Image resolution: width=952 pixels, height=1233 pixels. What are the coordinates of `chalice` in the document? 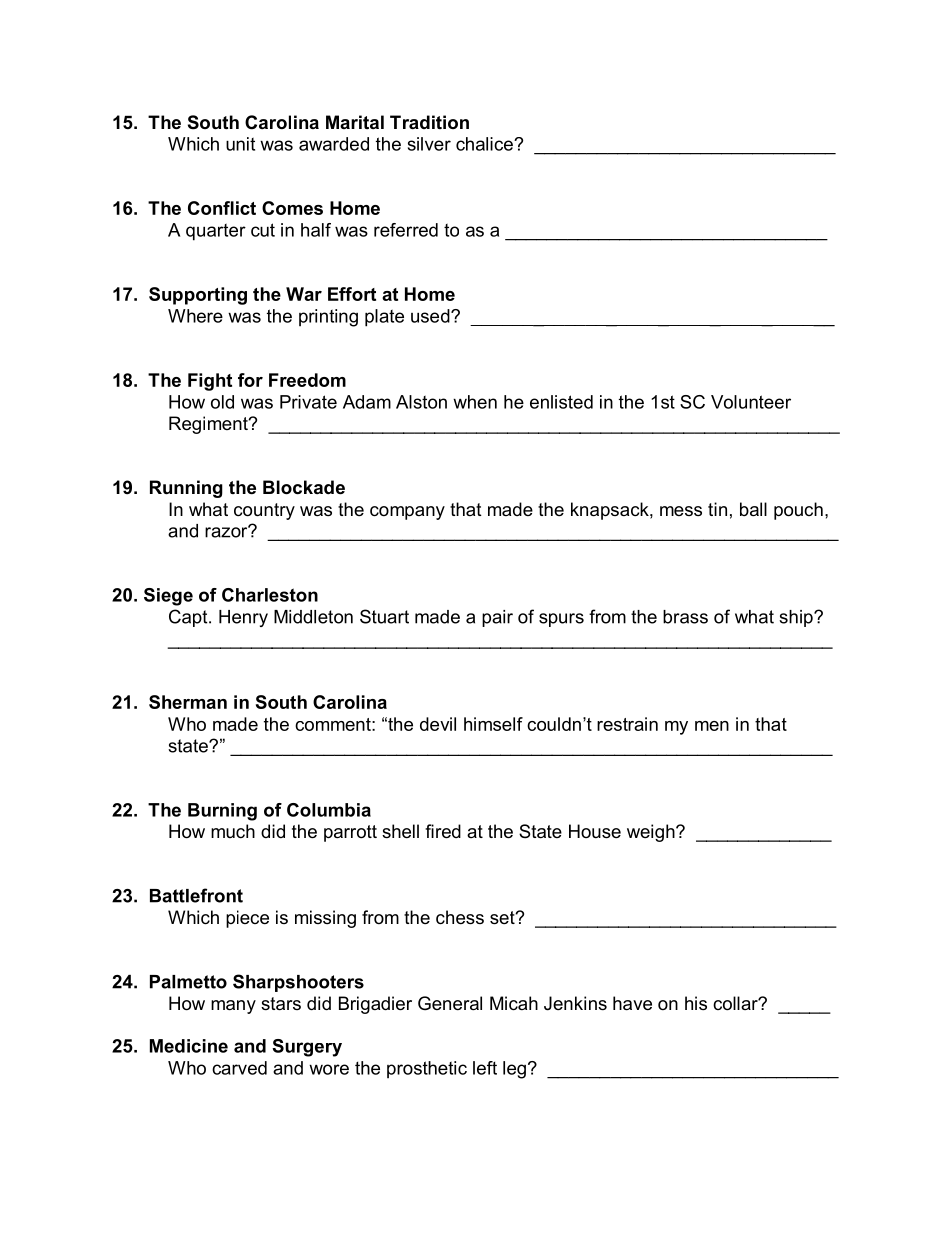 It's located at (485, 144).
